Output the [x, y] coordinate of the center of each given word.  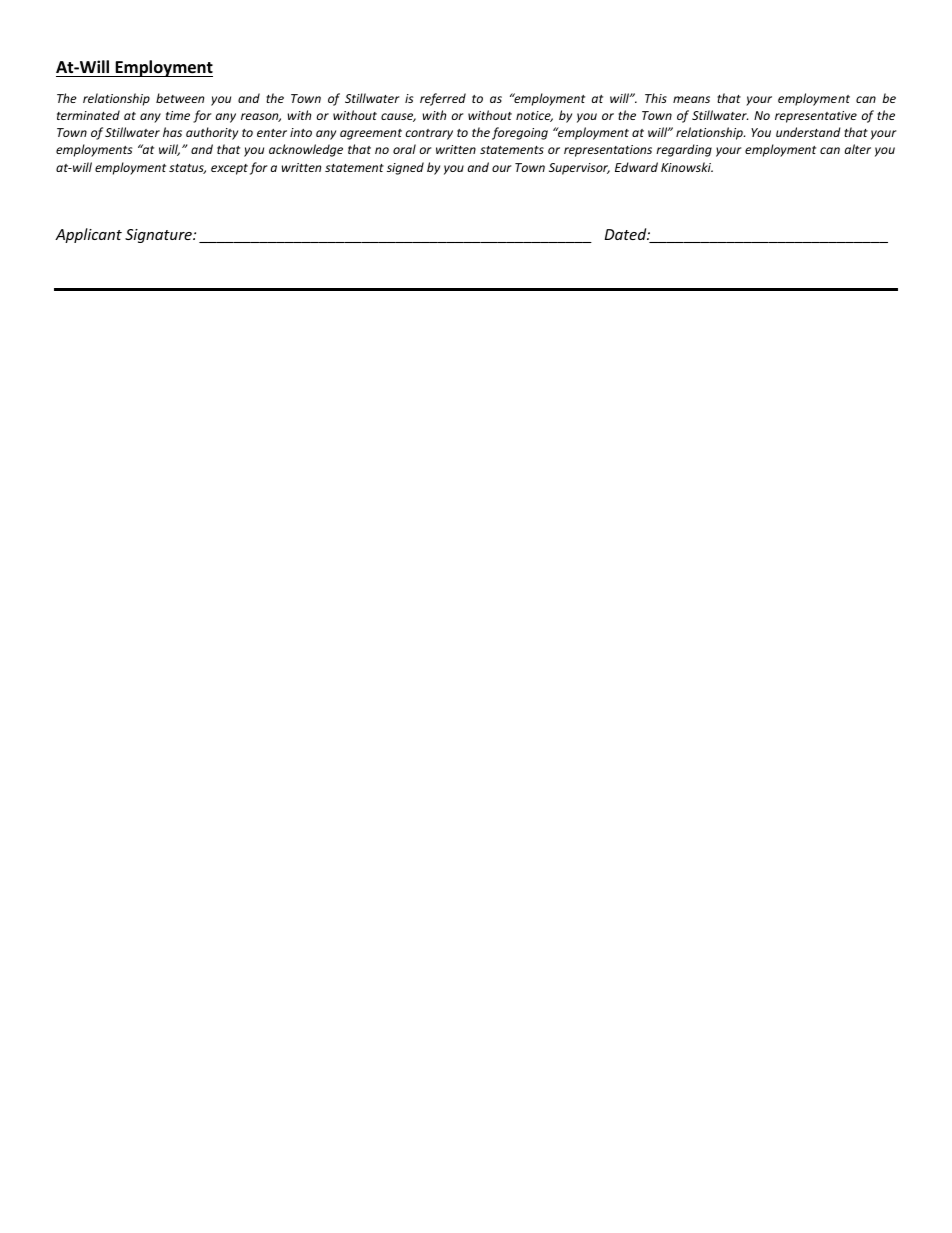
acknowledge [306, 150]
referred [443, 99]
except [229, 169]
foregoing [520, 133]
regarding [684, 150]
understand [808, 132]
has [172, 132]
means [691, 99]
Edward [636, 167]
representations [608, 151]
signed [405, 168]
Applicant [88, 235]
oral [404, 149]
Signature [159, 236]
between [180, 98]
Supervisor [579, 169]
